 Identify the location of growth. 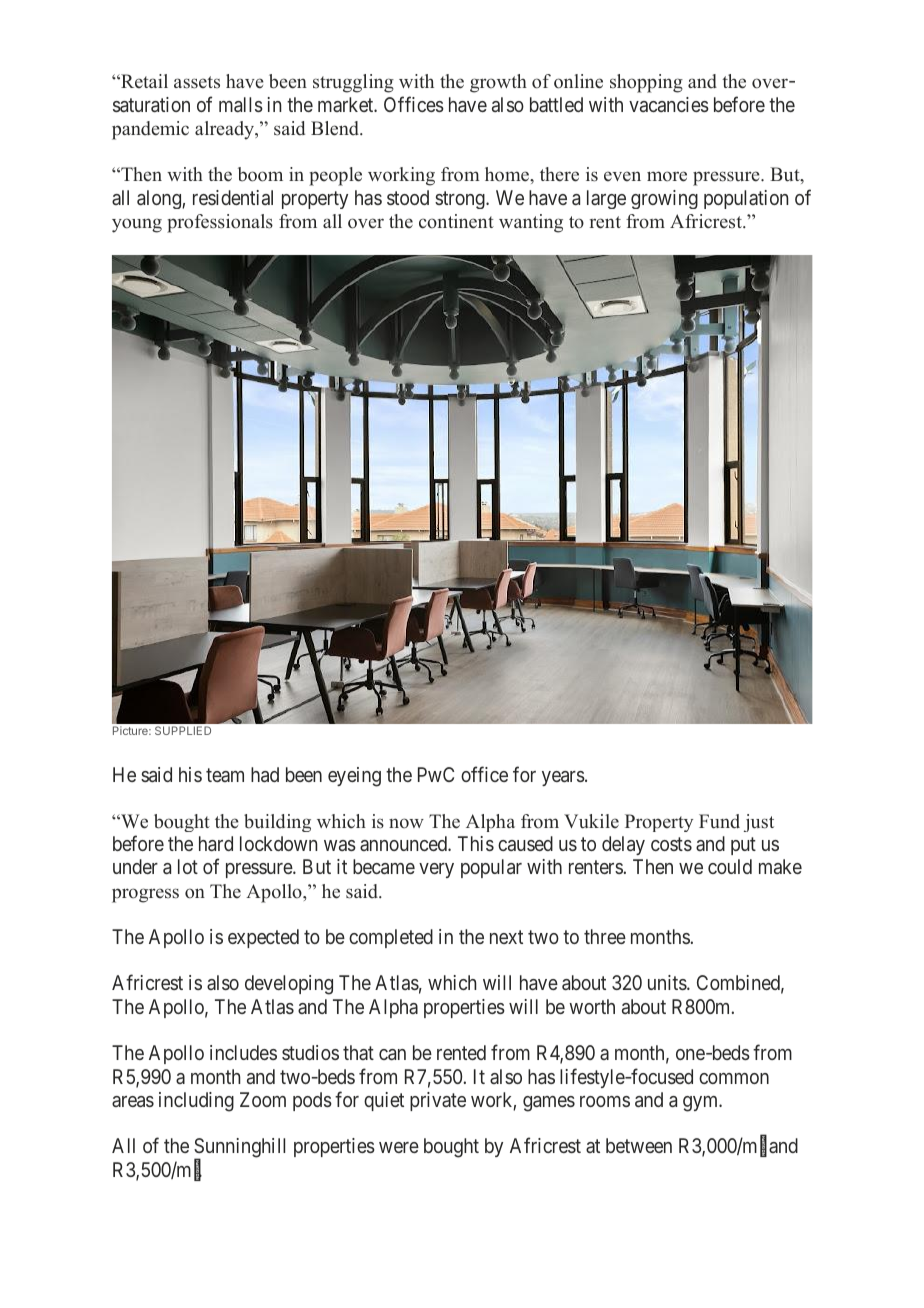
(498, 83).
